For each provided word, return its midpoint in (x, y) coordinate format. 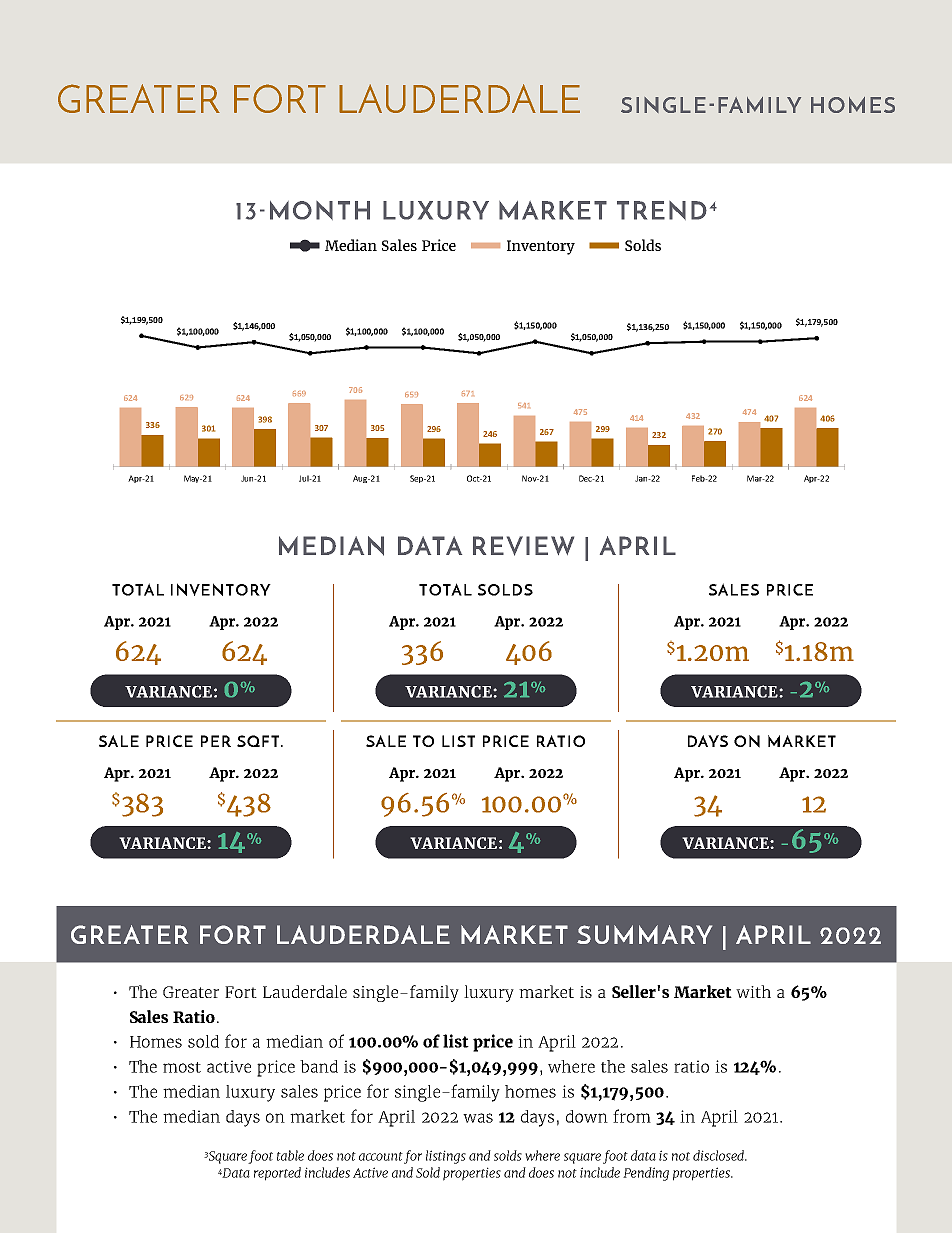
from (632, 1116)
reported (277, 1174)
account (381, 1156)
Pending (646, 1174)
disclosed (719, 1155)
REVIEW (523, 546)
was (478, 1118)
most (182, 1067)
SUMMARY (644, 934)
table (290, 1155)
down (587, 1116)
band (319, 1066)
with (753, 991)
